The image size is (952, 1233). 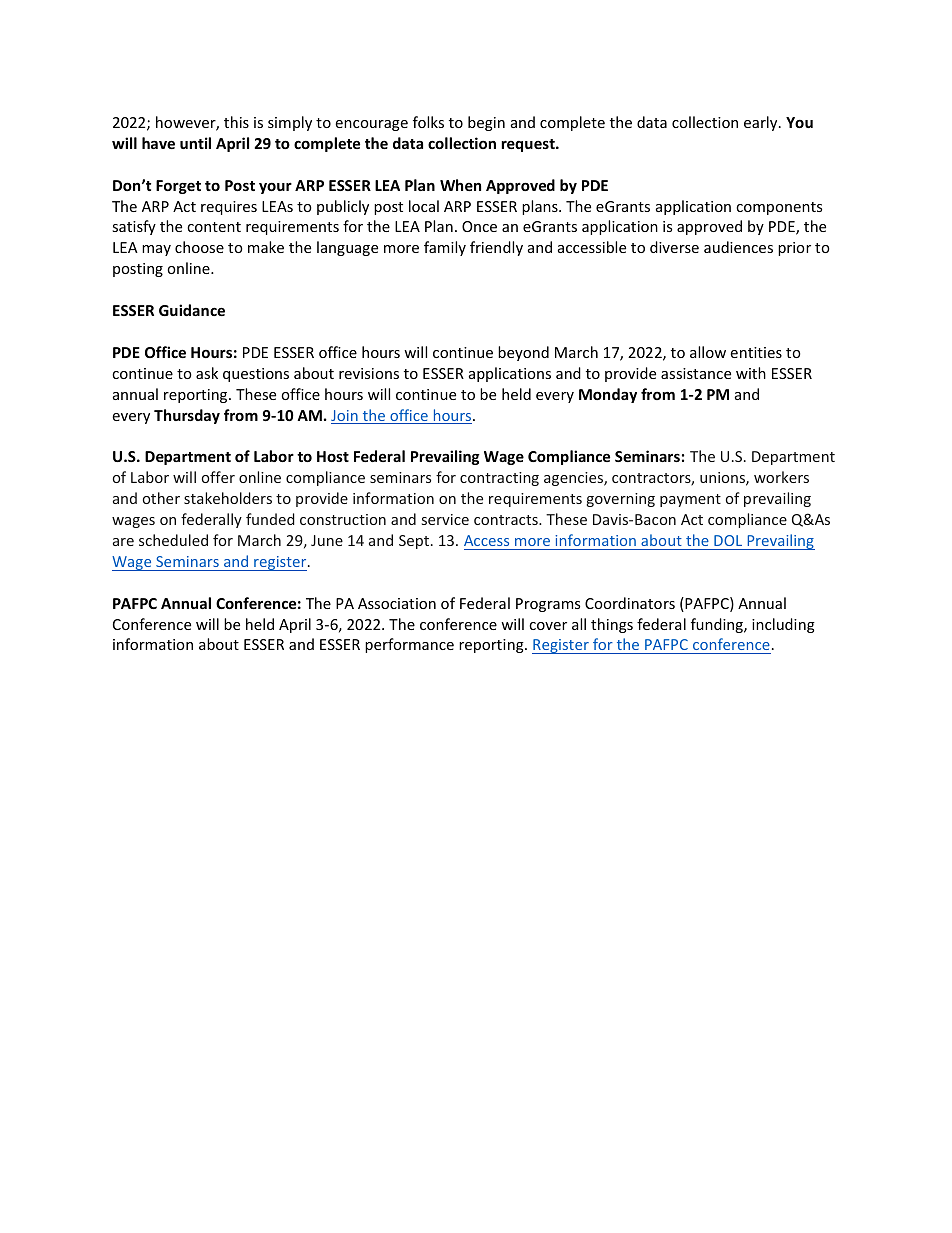 I want to click on ask, so click(x=207, y=373).
